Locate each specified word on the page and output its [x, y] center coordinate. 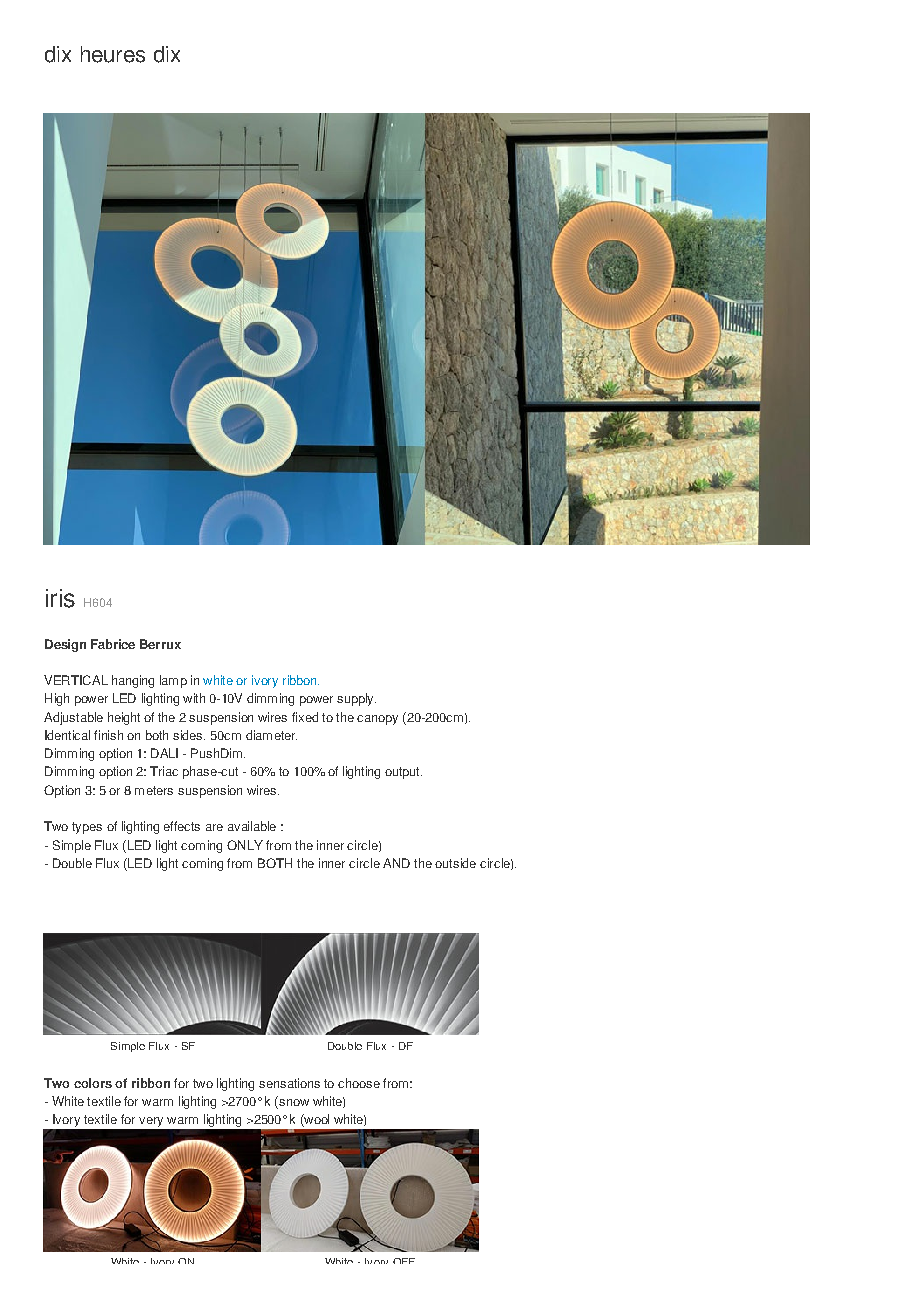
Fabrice [113, 644]
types [87, 828]
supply [356, 699]
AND [396, 863]
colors [93, 1083]
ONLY [245, 845]
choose [359, 1083]
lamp [173, 681]
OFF [404, 1261]
